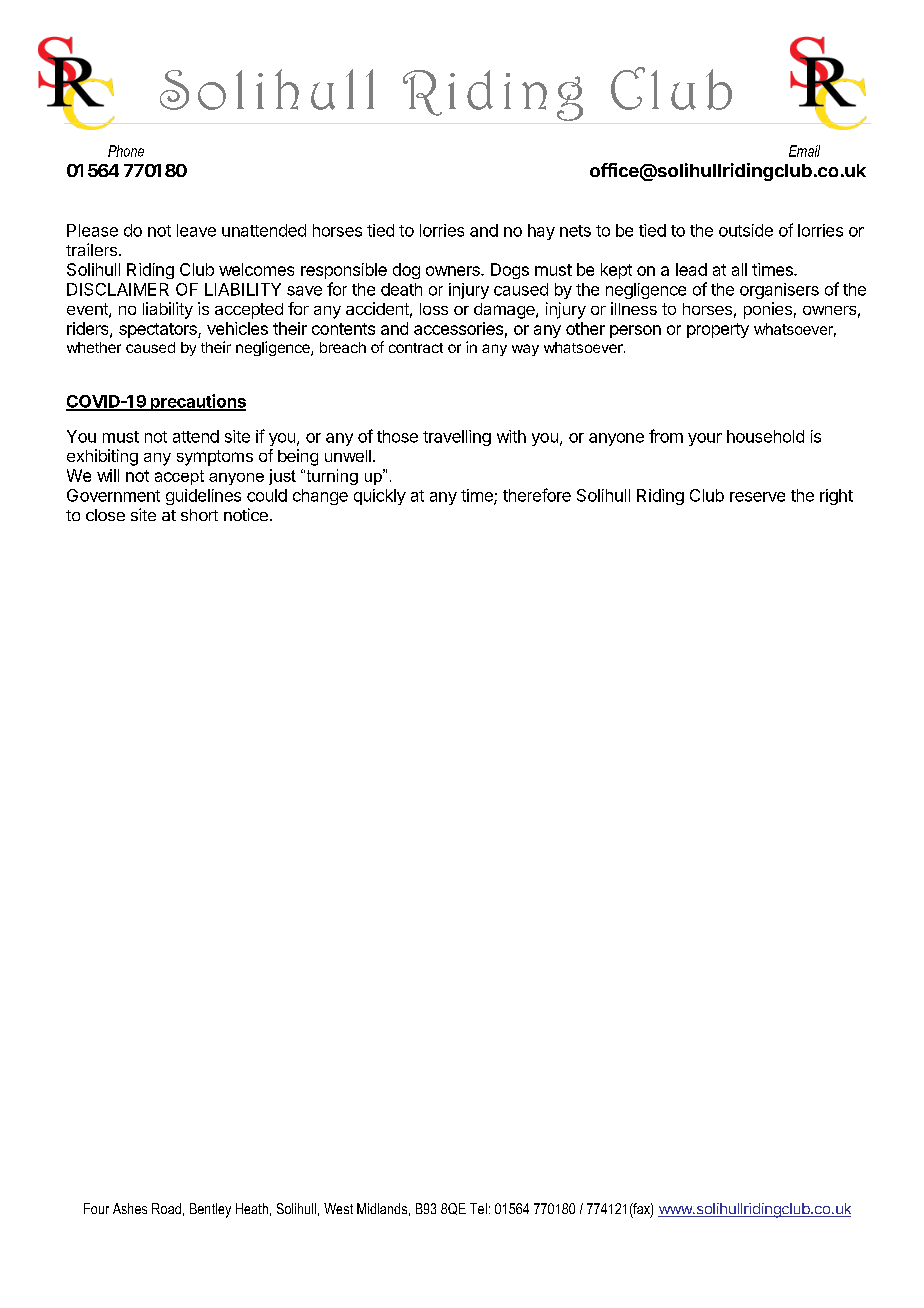 Image resolution: width=924 pixels, height=1308 pixels. What do you see at coordinates (338, 1208) in the screenshot?
I see `West` at bounding box center [338, 1208].
